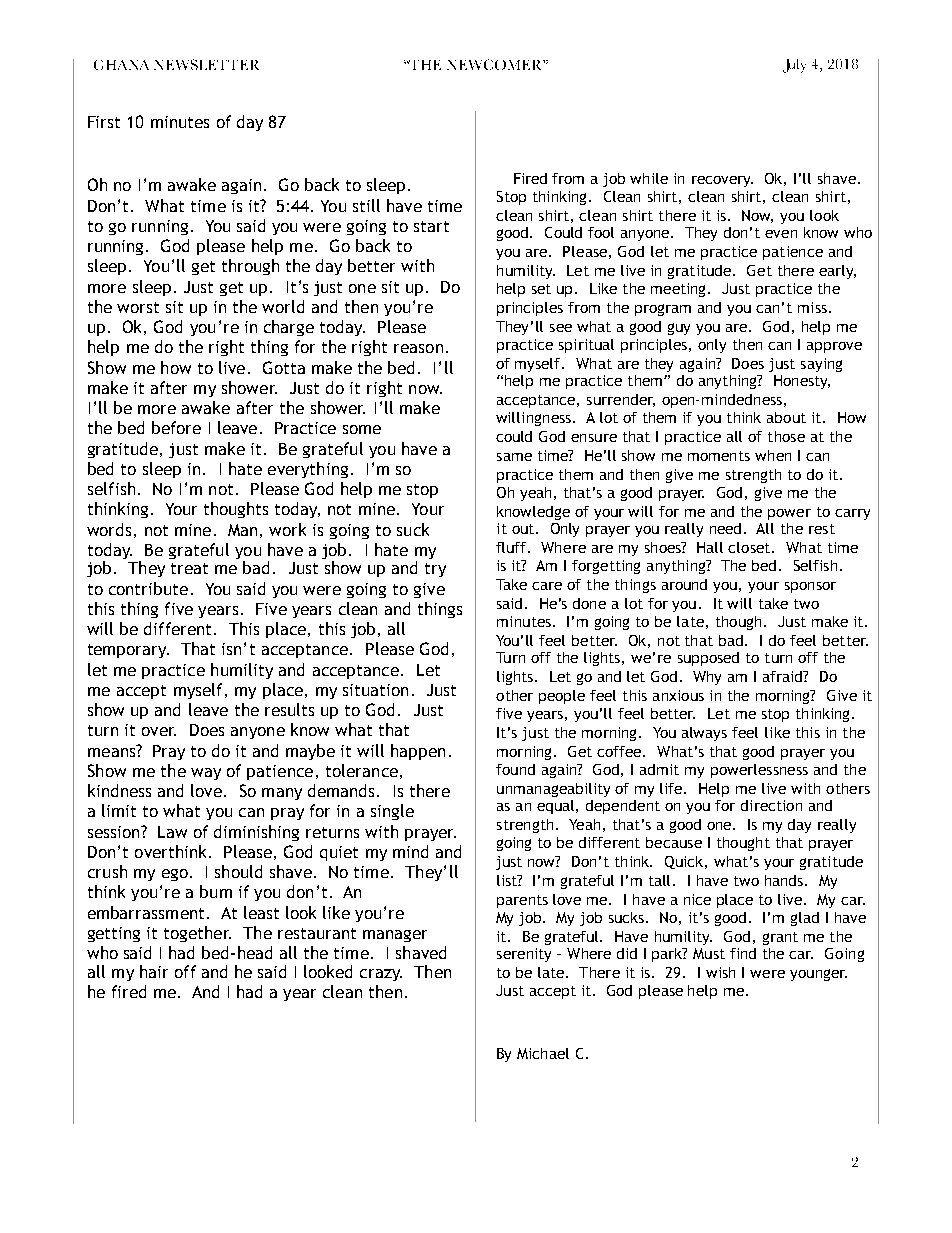 Image resolution: width=952 pixels, height=1233 pixels. What do you see at coordinates (794, 66) in the page?
I see `July` at bounding box center [794, 66].
